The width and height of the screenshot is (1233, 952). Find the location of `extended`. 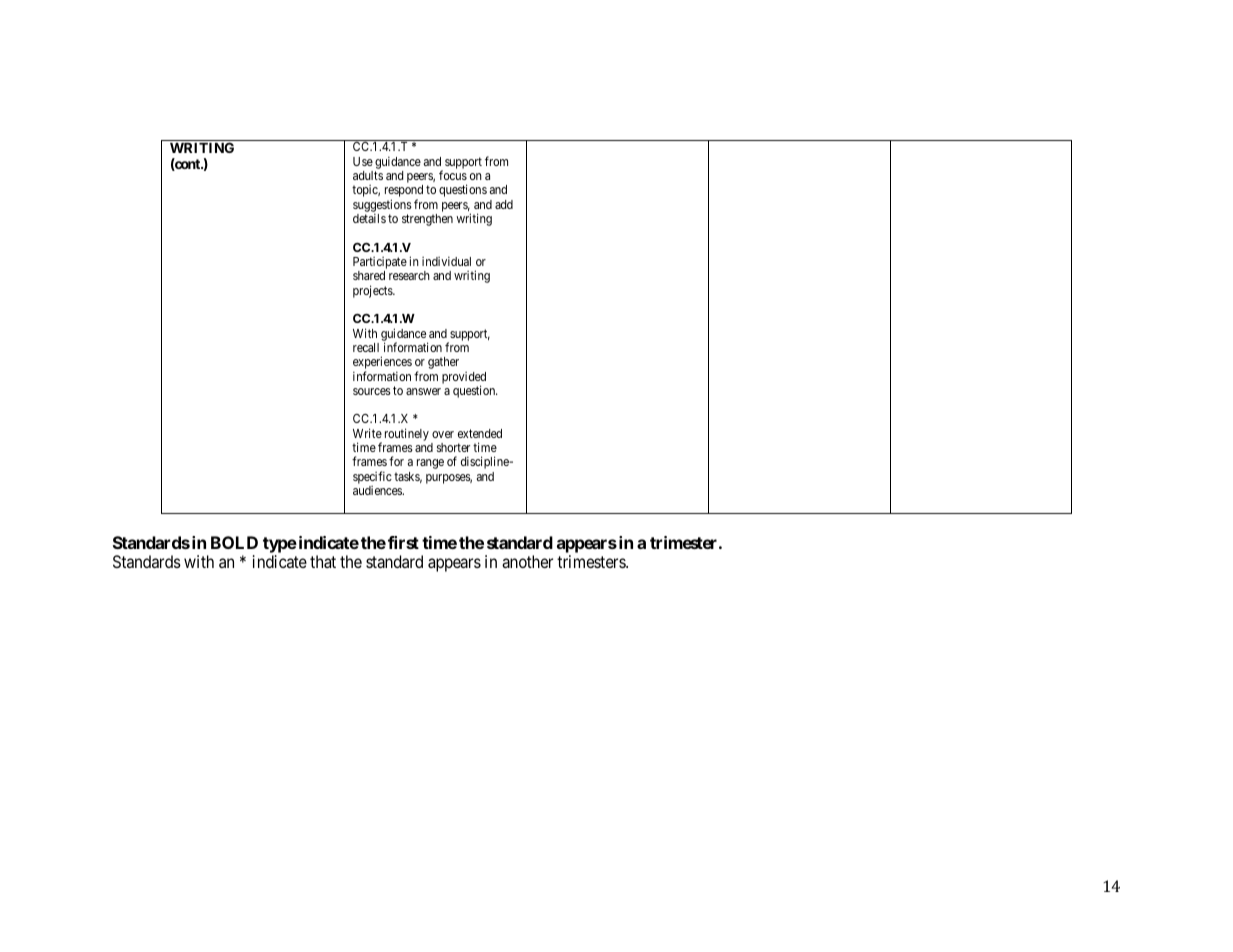

extended is located at coordinates (480, 433).
